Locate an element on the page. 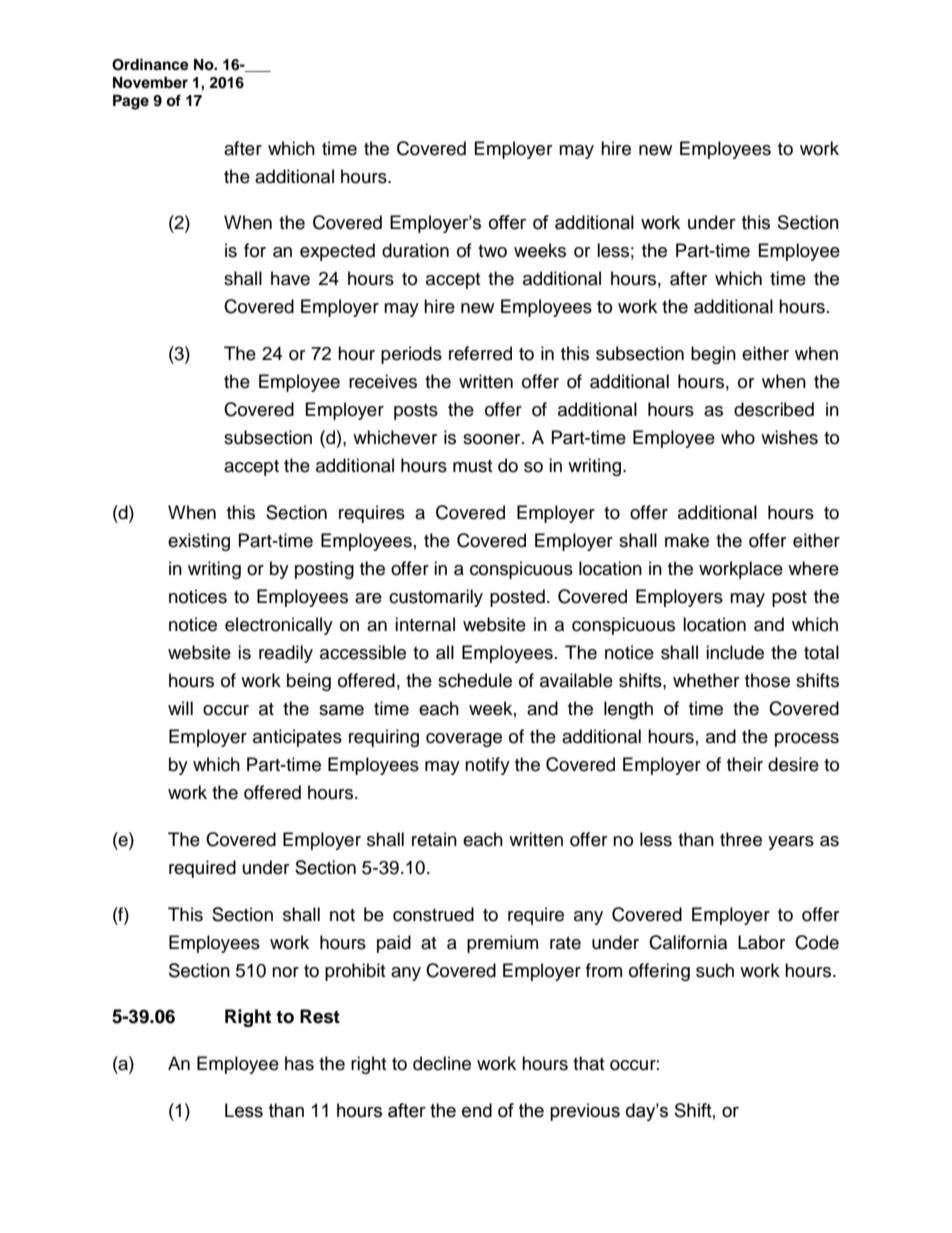 The height and width of the page is (1233, 952). such is located at coordinates (715, 970).
